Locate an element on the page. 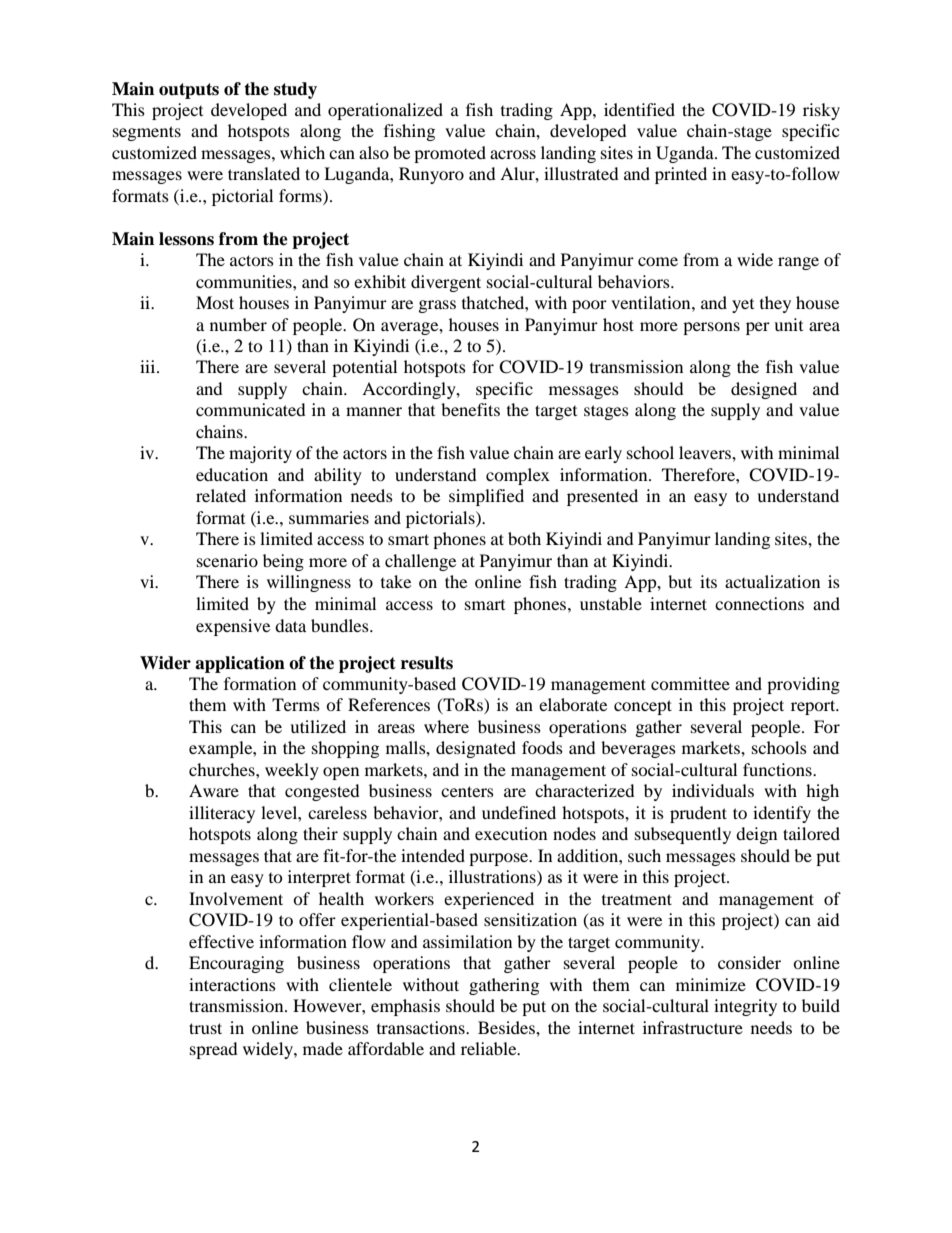  scenario is located at coordinates (227, 560).
